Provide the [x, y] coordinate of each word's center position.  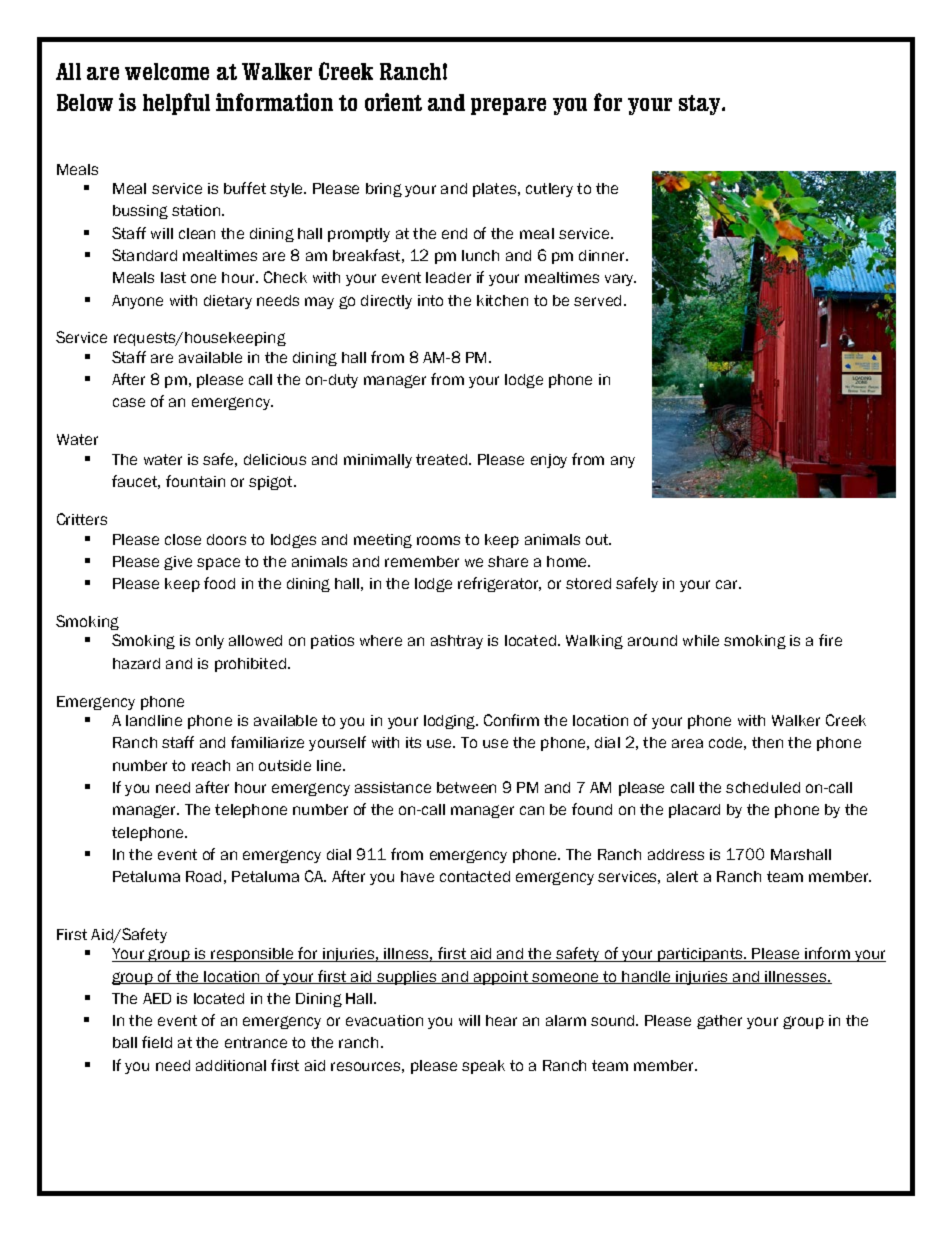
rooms [438, 540]
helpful [176, 104]
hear [501, 1020]
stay [701, 105]
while [701, 640]
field [157, 1042]
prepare [508, 106]
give [178, 563]
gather [719, 1022]
